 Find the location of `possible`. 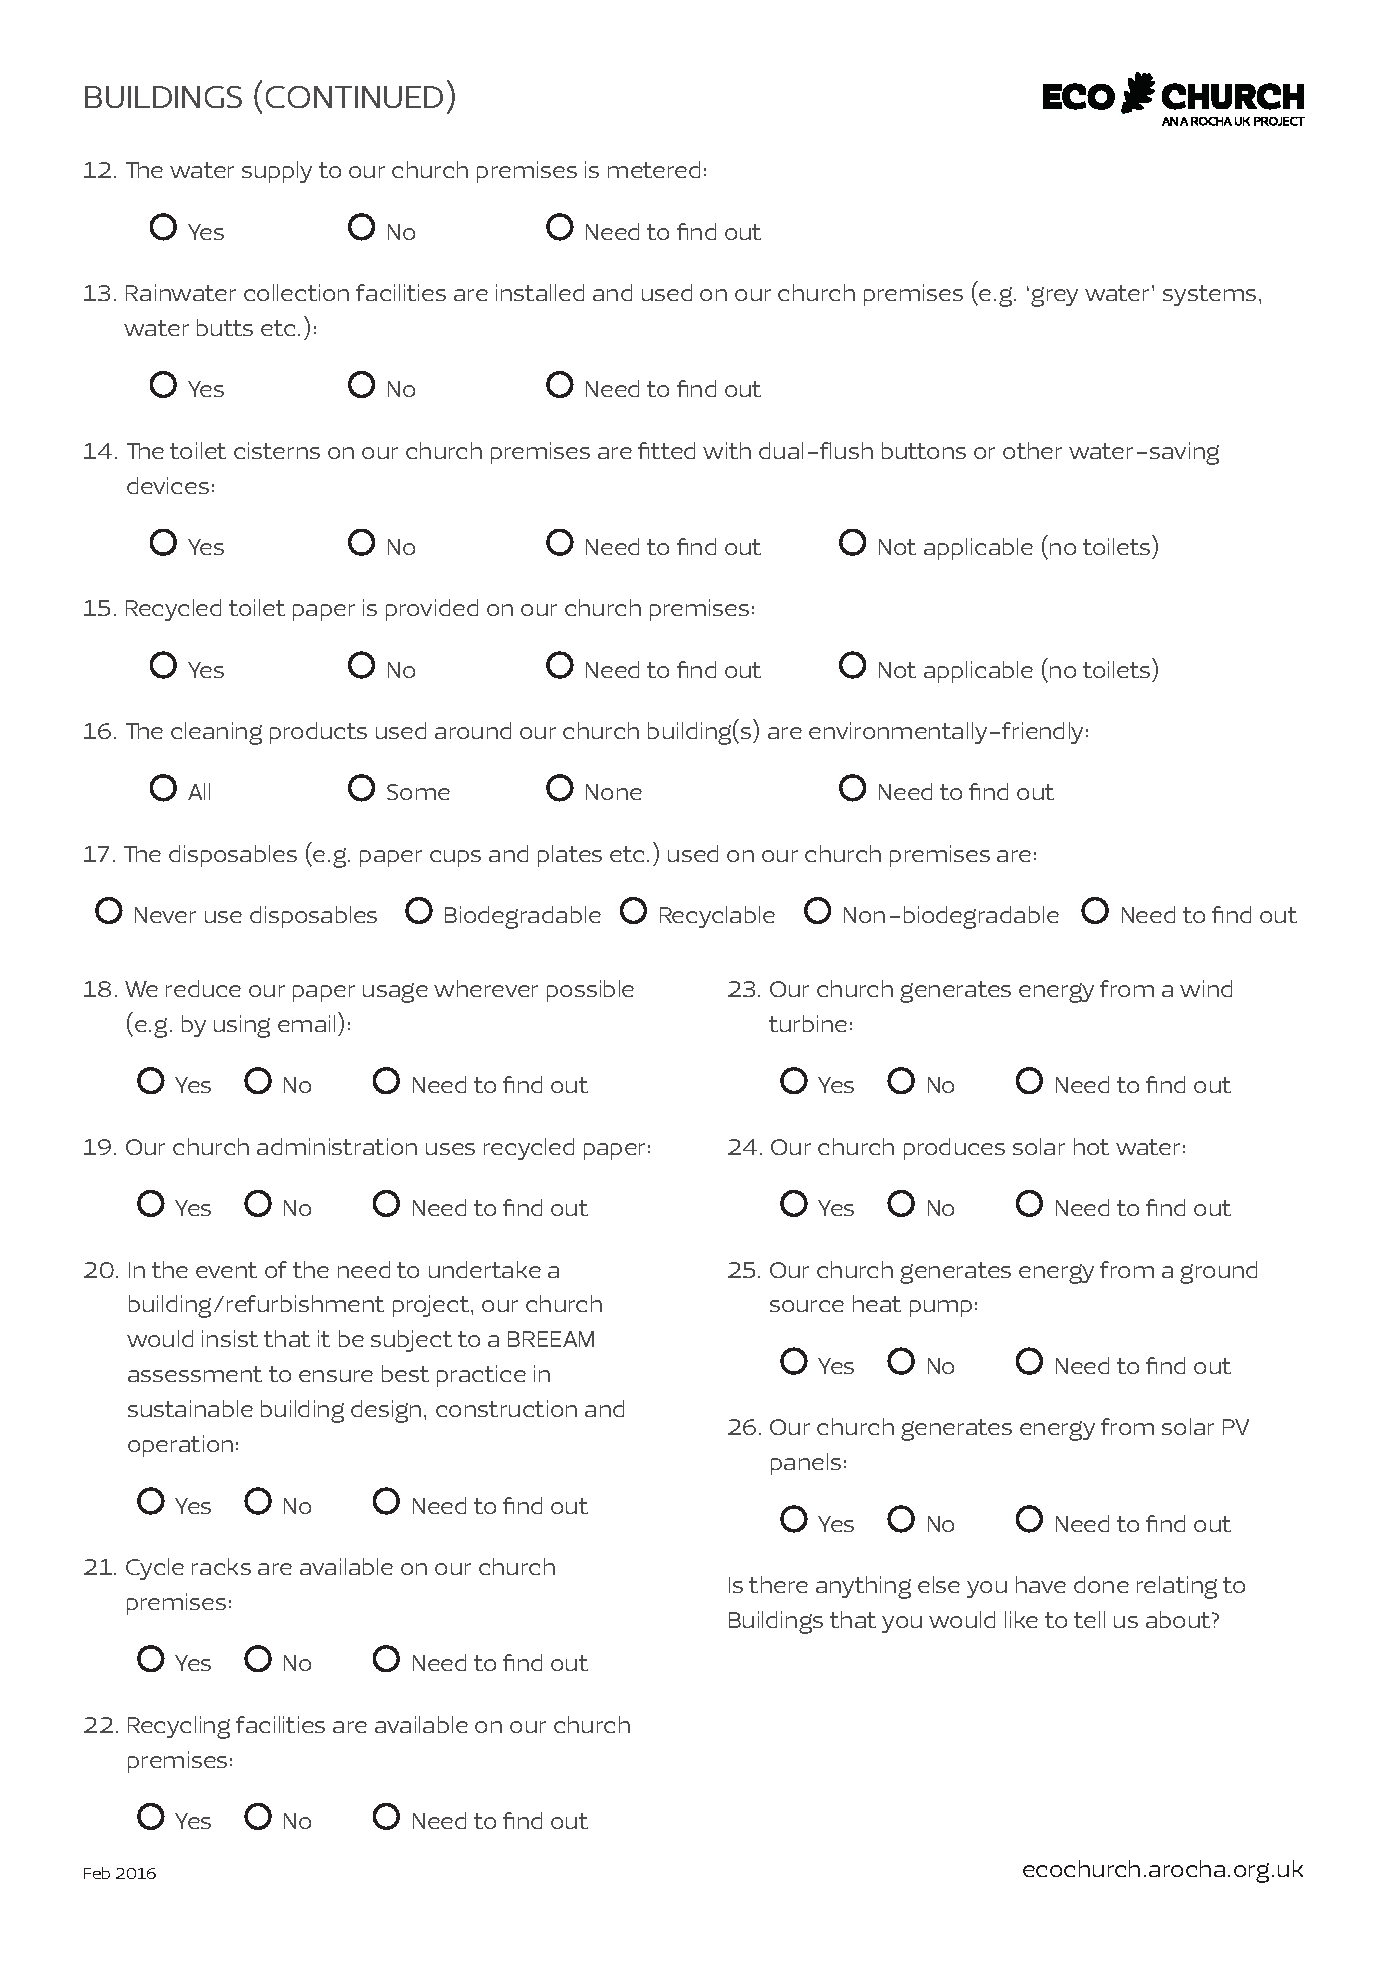

possible is located at coordinates (590, 991).
